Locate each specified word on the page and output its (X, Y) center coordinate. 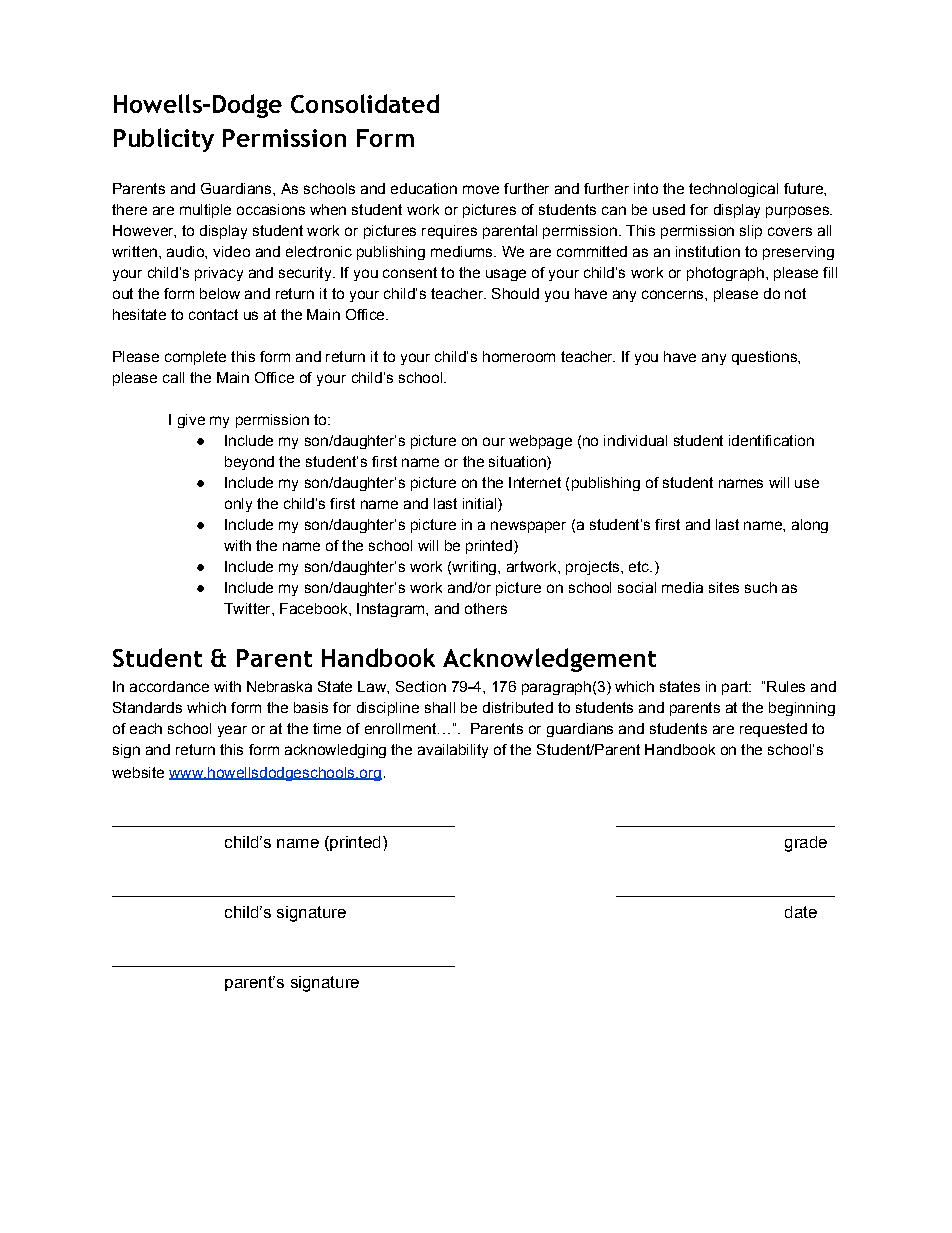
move (481, 189)
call (173, 377)
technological (733, 190)
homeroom (519, 356)
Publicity (164, 140)
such (761, 587)
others (486, 608)
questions (765, 358)
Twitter (248, 608)
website (138, 772)
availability (453, 751)
